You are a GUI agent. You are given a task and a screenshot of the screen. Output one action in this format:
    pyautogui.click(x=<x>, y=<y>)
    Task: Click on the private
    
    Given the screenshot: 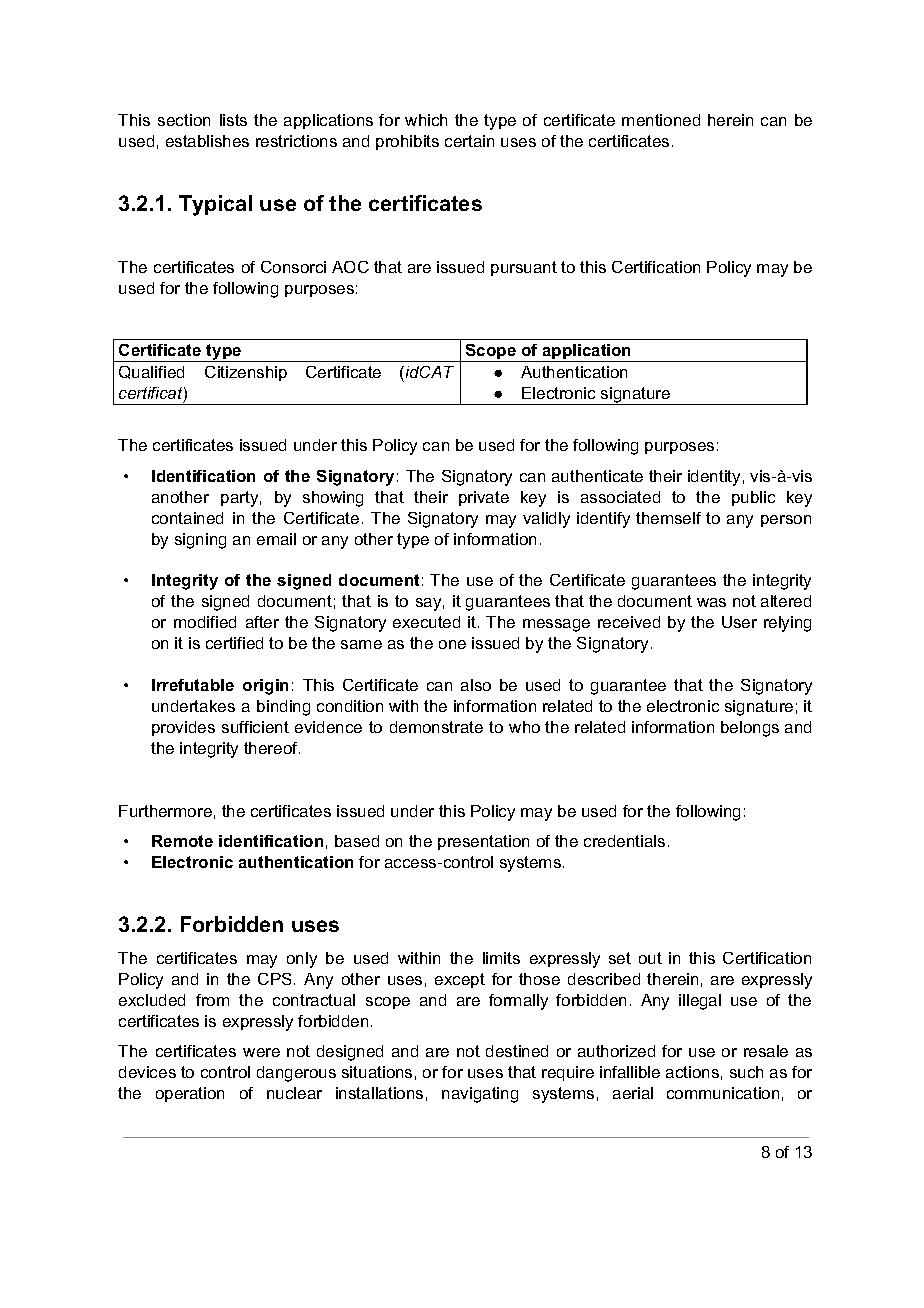 What is the action you would take?
    pyautogui.click(x=484, y=498)
